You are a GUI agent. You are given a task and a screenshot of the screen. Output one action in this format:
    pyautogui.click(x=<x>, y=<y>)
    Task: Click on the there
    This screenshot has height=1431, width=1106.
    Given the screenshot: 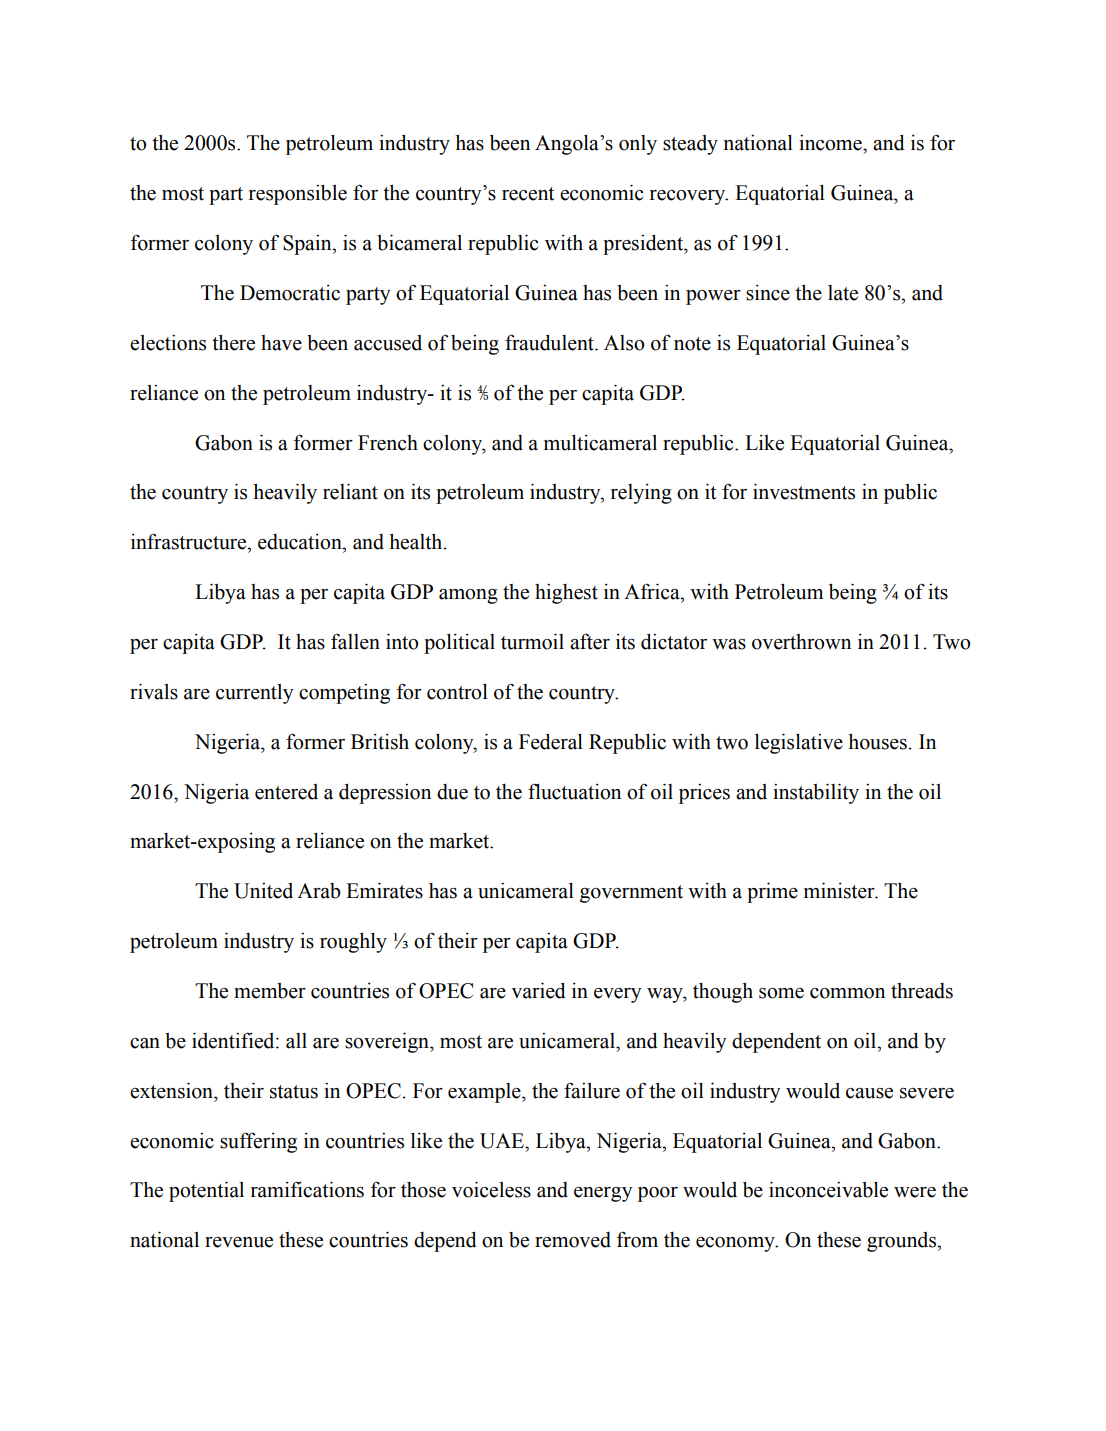 What is the action you would take?
    pyautogui.click(x=233, y=343)
